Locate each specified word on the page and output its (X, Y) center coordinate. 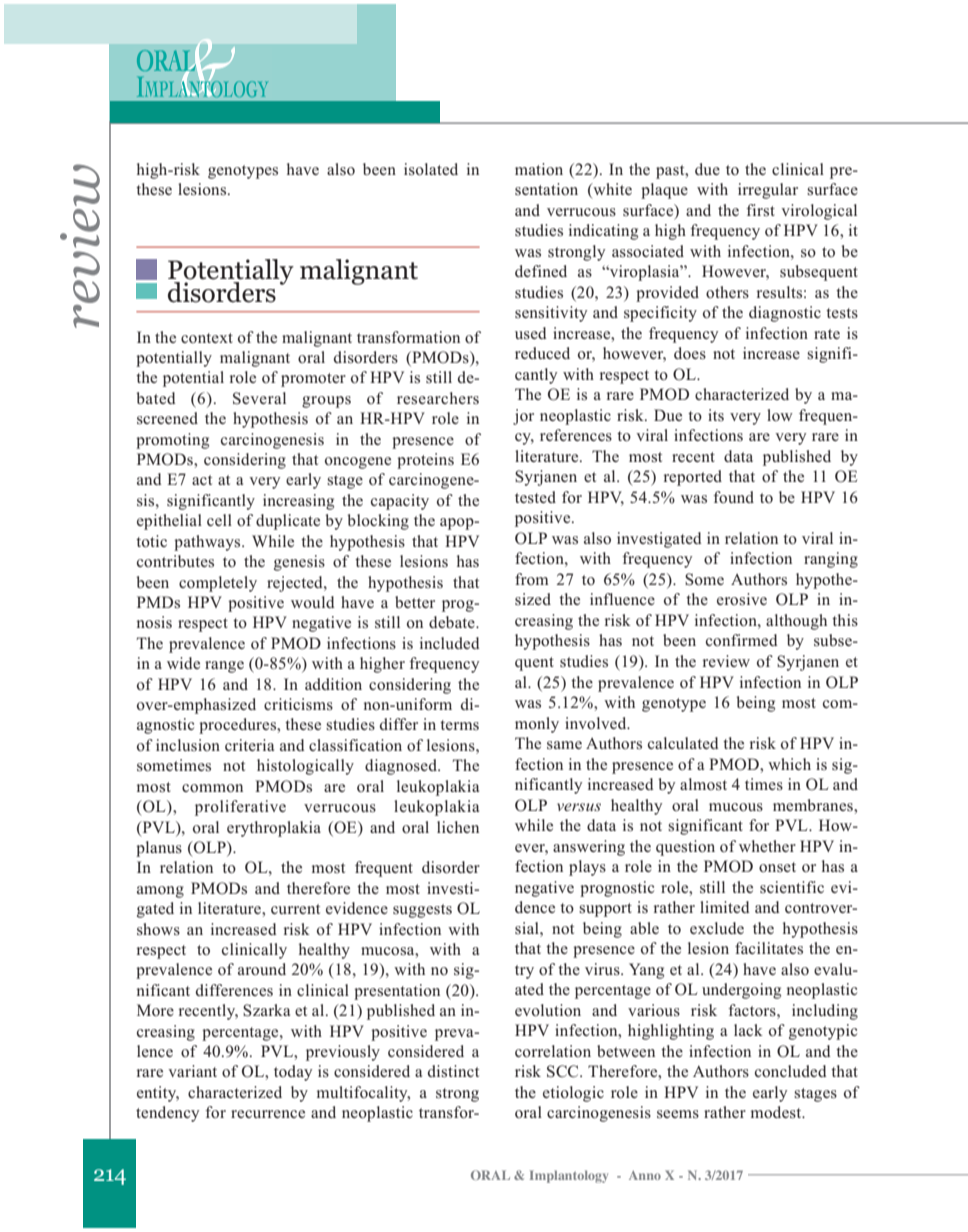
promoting (172, 441)
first (760, 210)
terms (459, 725)
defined (541, 271)
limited (725, 907)
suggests (422, 911)
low (780, 415)
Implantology (569, 1176)
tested (535, 497)
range (224, 667)
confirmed (742, 640)
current (295, 909)
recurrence (268, 1114)
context (207, 338)
